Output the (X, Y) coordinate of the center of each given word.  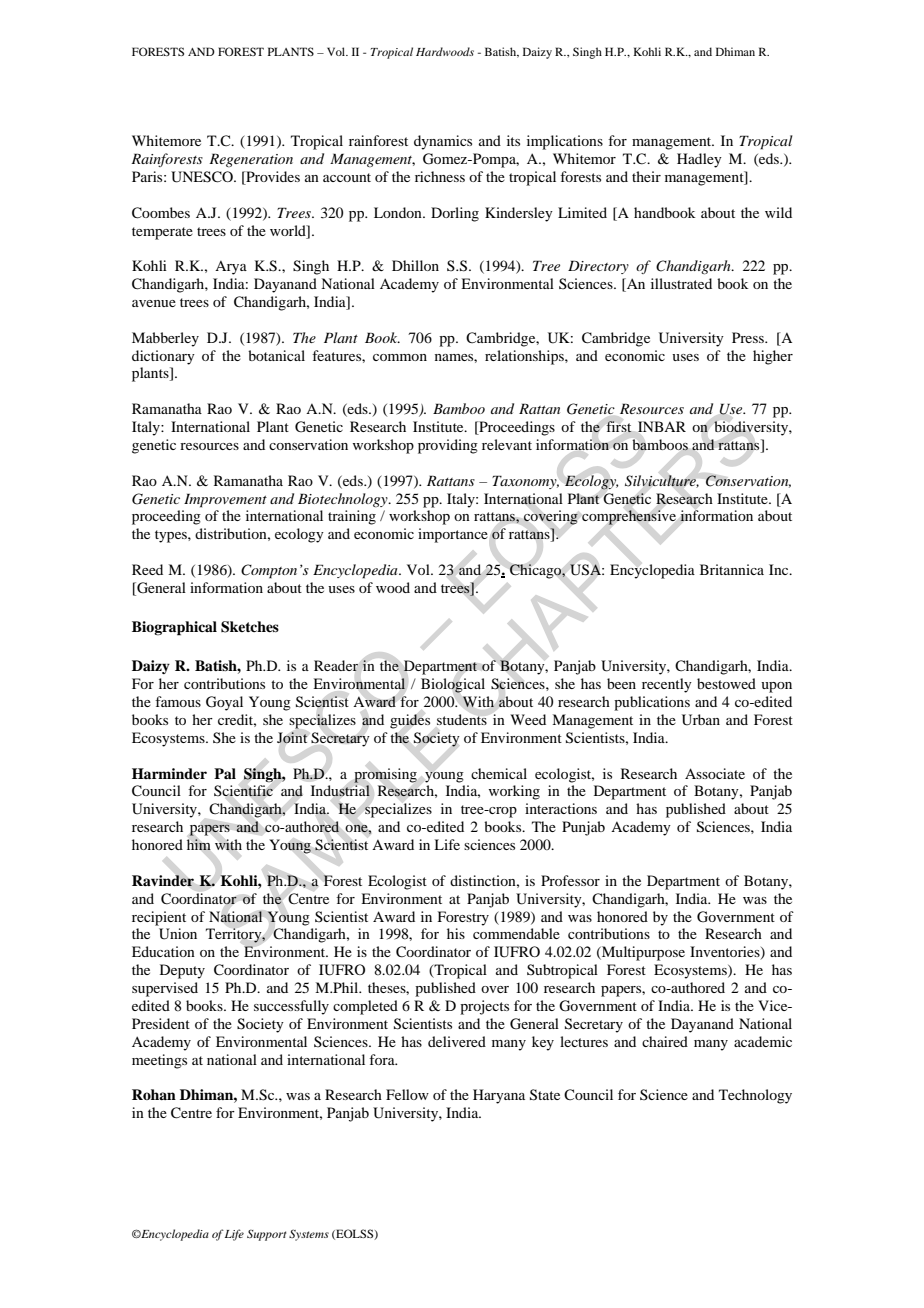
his (456, 933)
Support (266, 1235)
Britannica (732, 569)
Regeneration (251, 160)
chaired (665, 1041)
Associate (715, 773)
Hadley (699, 160)
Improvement (225, 500)
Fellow (407, 1094)
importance (453, 535)
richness (440, 176)
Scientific (243, 791)
